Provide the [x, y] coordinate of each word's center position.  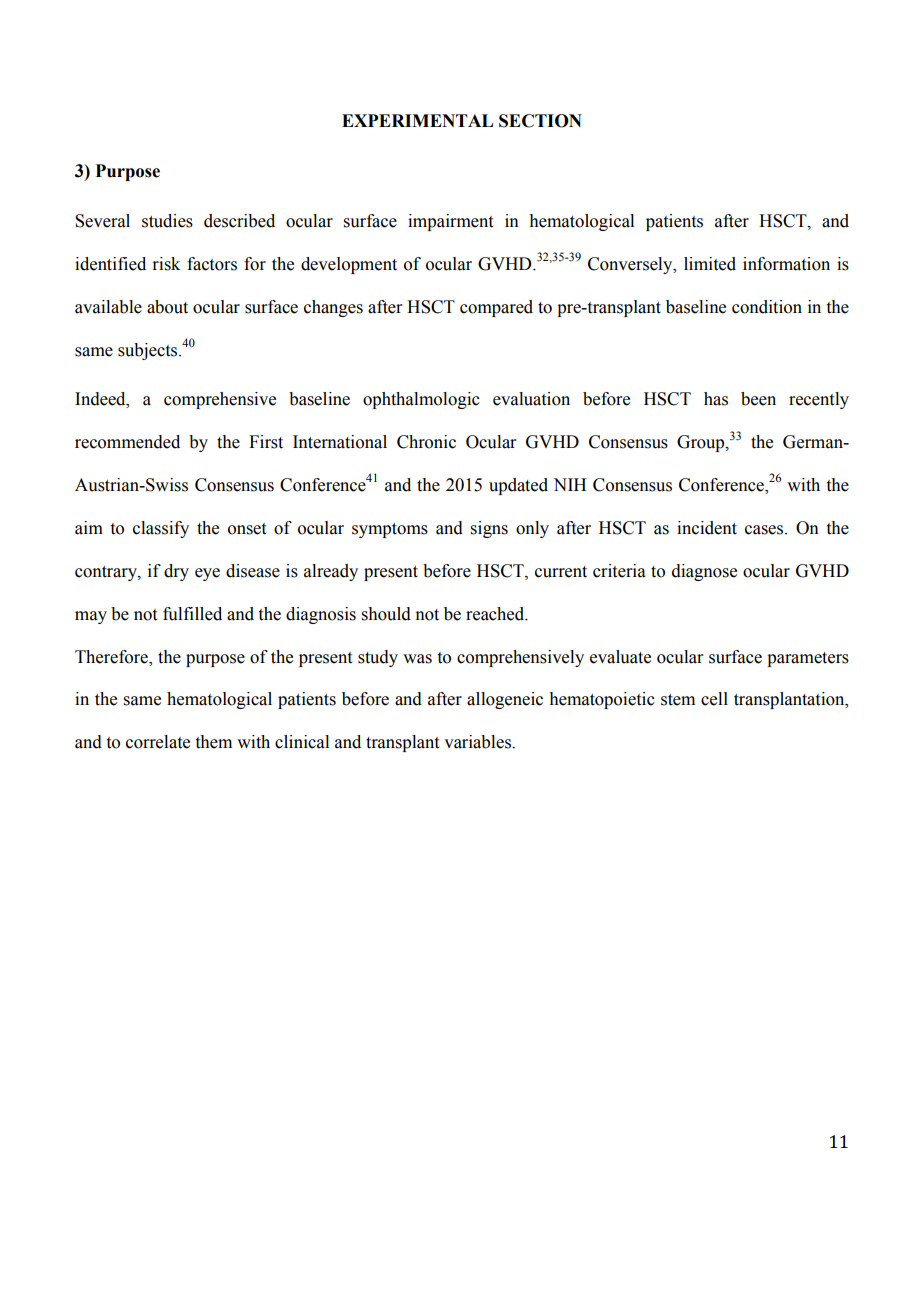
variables [478, 742]
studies [167, 221]
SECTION [540, 121]
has [716, 399]
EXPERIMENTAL [417, 120]
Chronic [426, 442]
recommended [127, 442]
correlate [158, 742]
